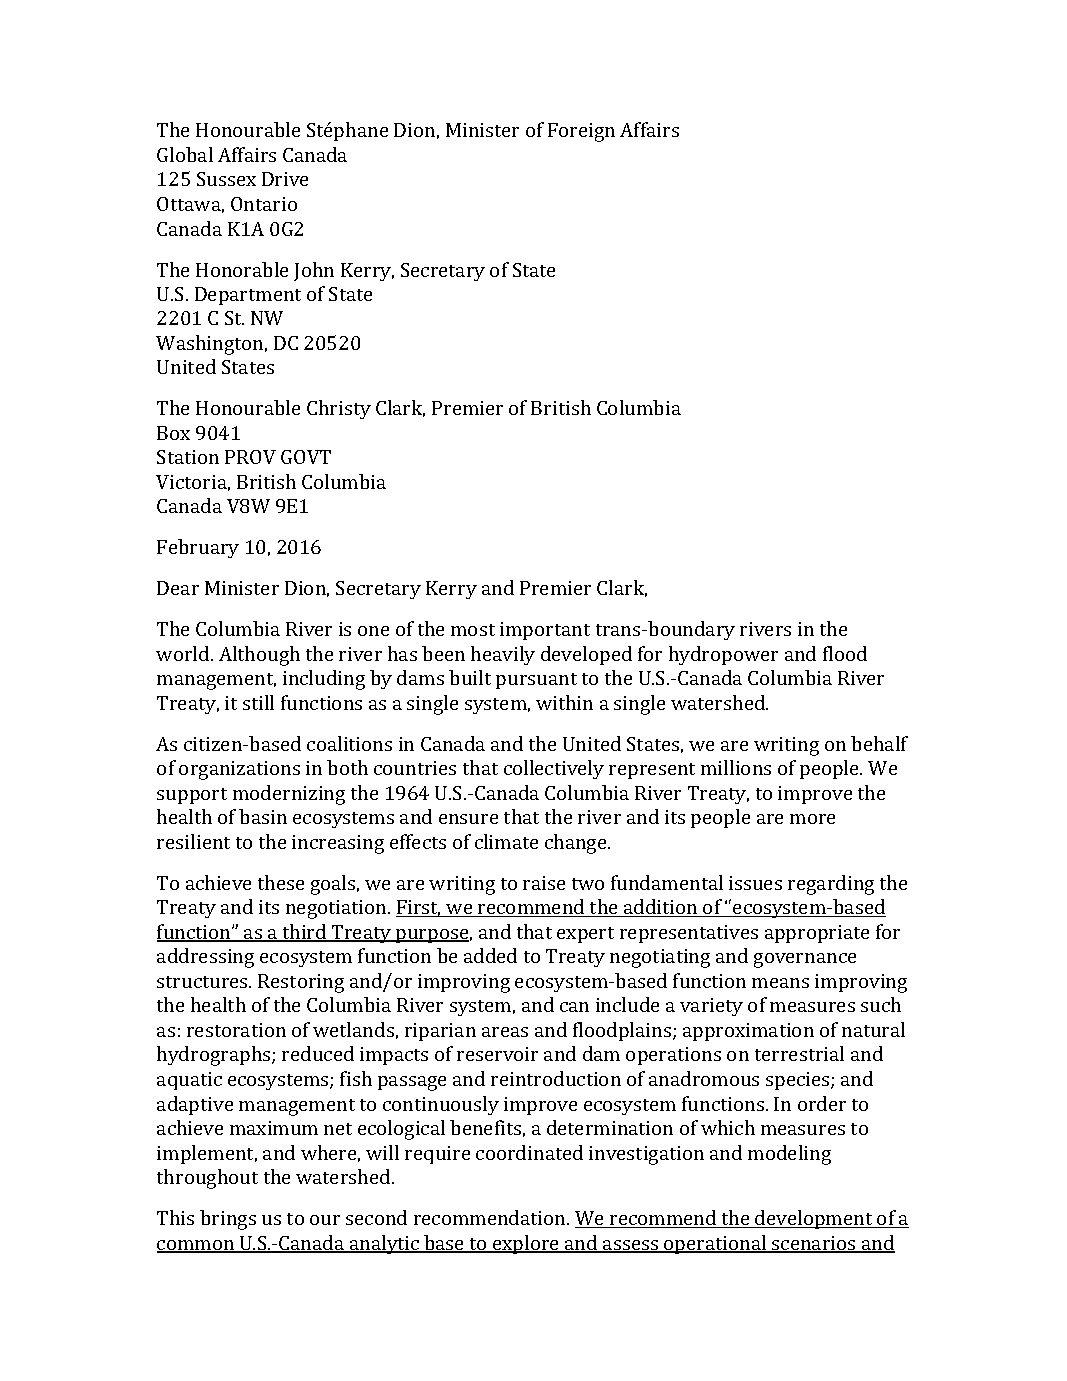  I want to click on these, so click(281, 882).
